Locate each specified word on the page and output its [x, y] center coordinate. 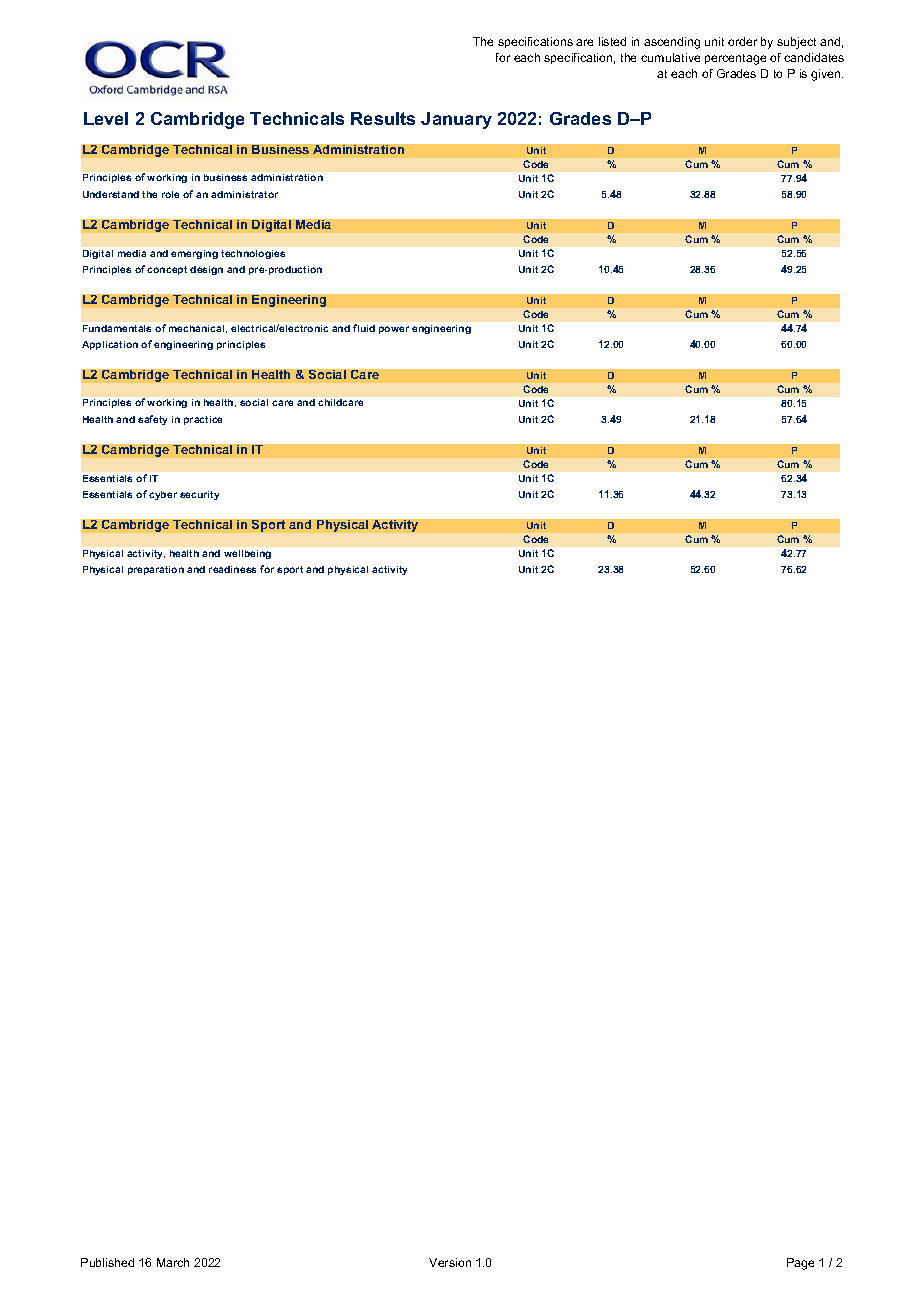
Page [800, 1264]
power [394, 330]
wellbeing [247, 554]
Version [450, 1262]
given [827, 75]
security [199, 495]
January [456, 120]
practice [203, 420]
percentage [735, 59]
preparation [156, 570]
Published [107, 1262]
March [173, 1262]
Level [106, 118]
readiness [232, 569]
